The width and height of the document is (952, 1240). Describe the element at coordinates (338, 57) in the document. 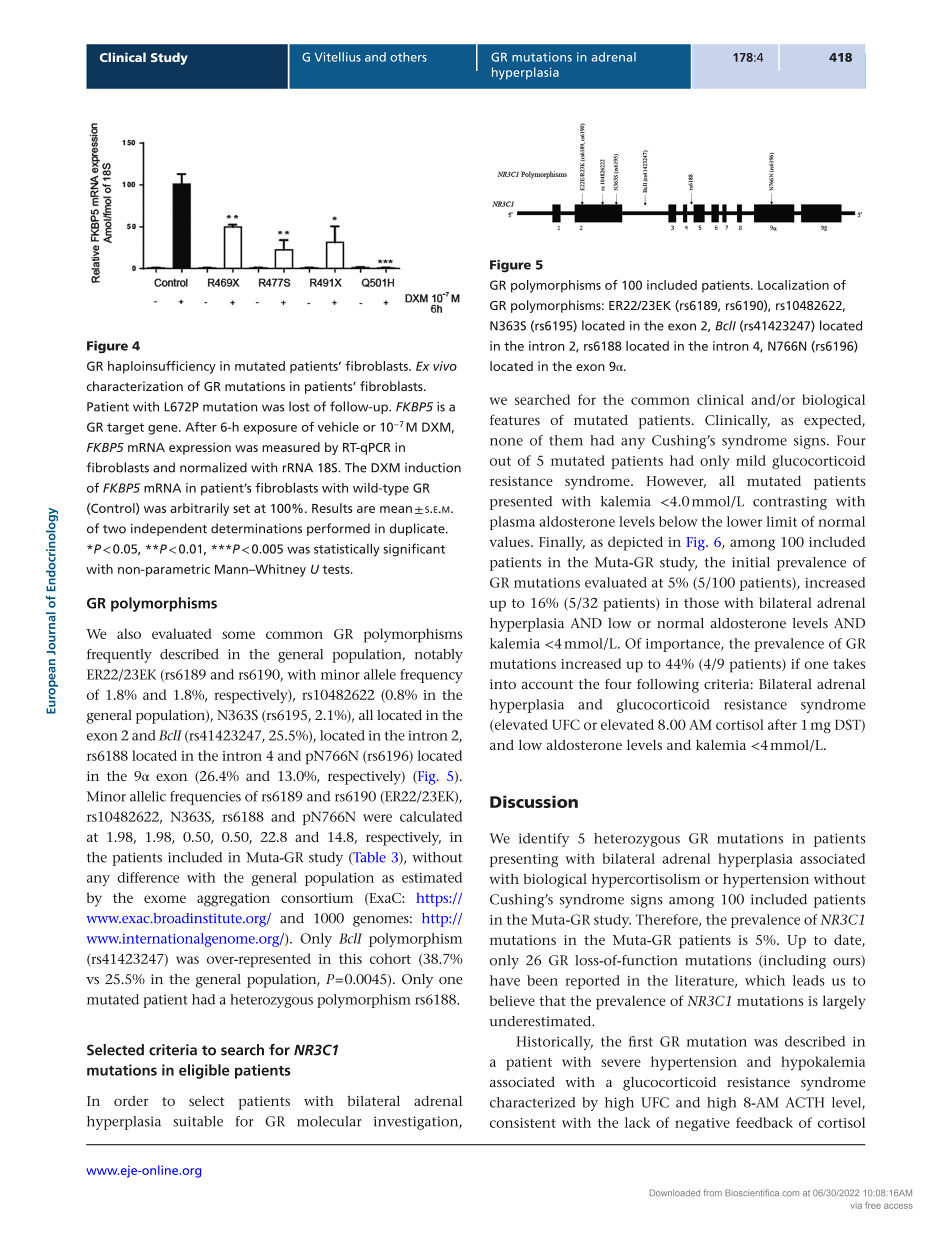

I see `Vitellius` at that location.
